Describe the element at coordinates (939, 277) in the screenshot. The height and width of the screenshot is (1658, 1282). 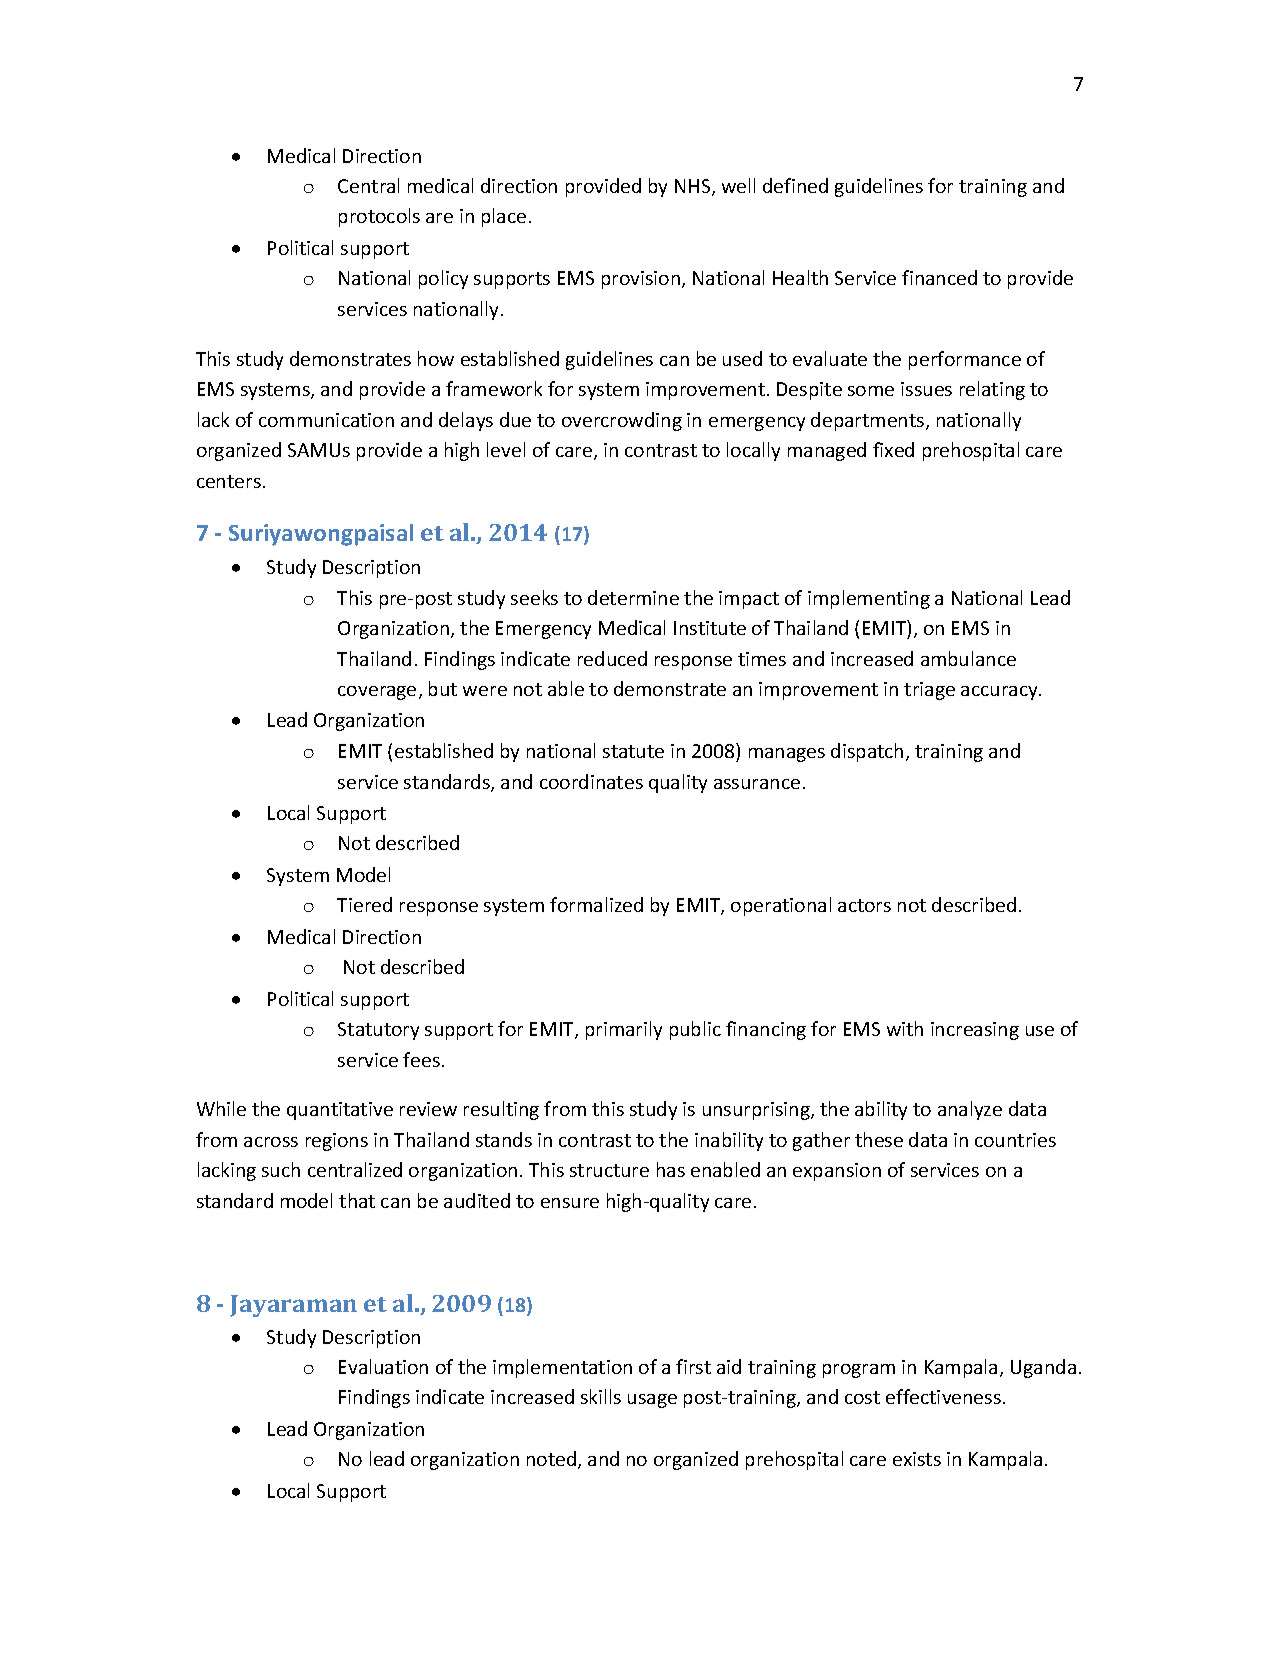
I see `financed` at that location.
